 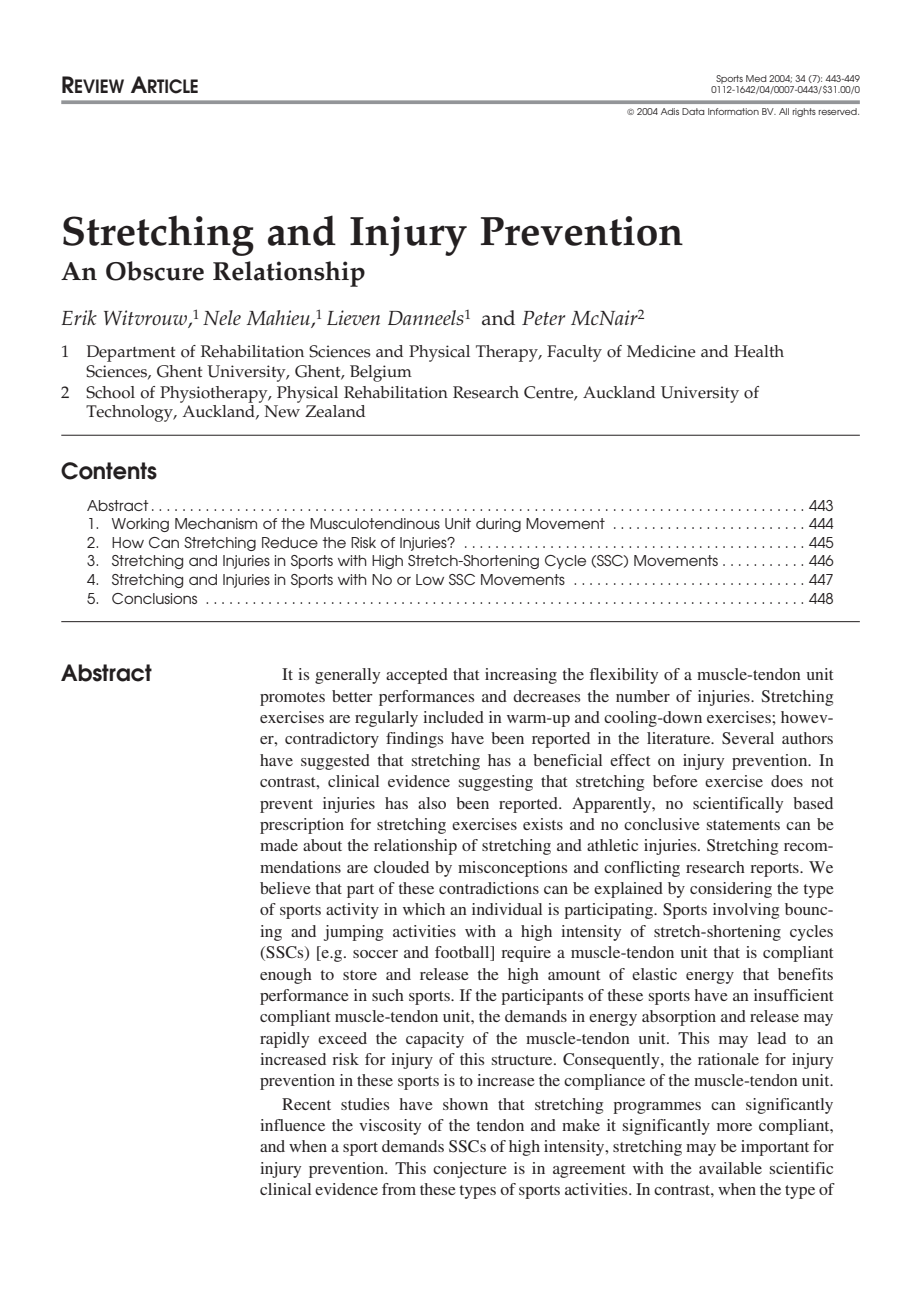 I want to click on Contents, so click(x=109, y=471).
